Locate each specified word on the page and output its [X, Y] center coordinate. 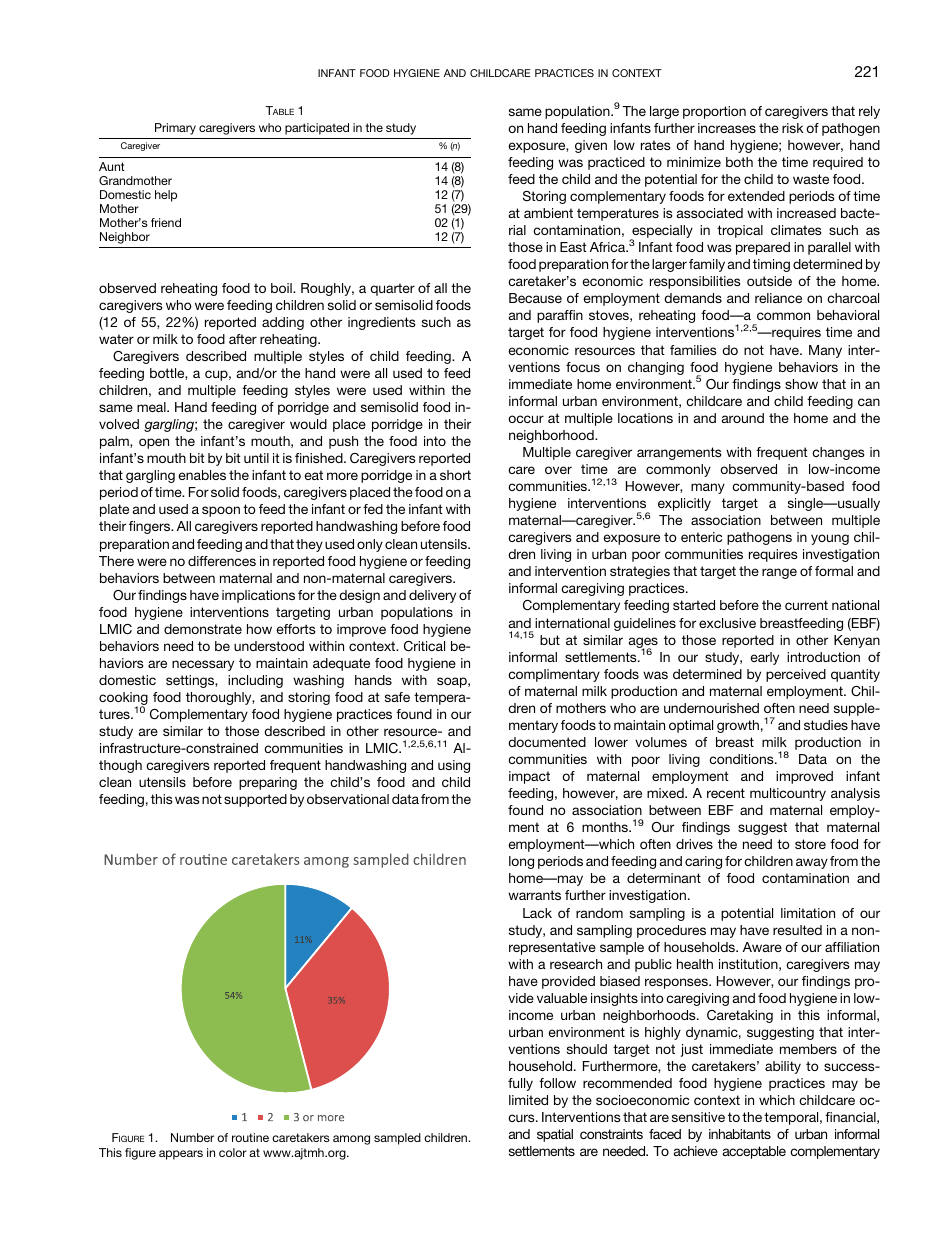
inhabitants [740, 1134]
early [764, 658]
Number [192, 1137]
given [591, 146]
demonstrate [203, 629]
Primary [175, 129]
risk [792, 128]
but [550, 640]
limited [528, 1100]
